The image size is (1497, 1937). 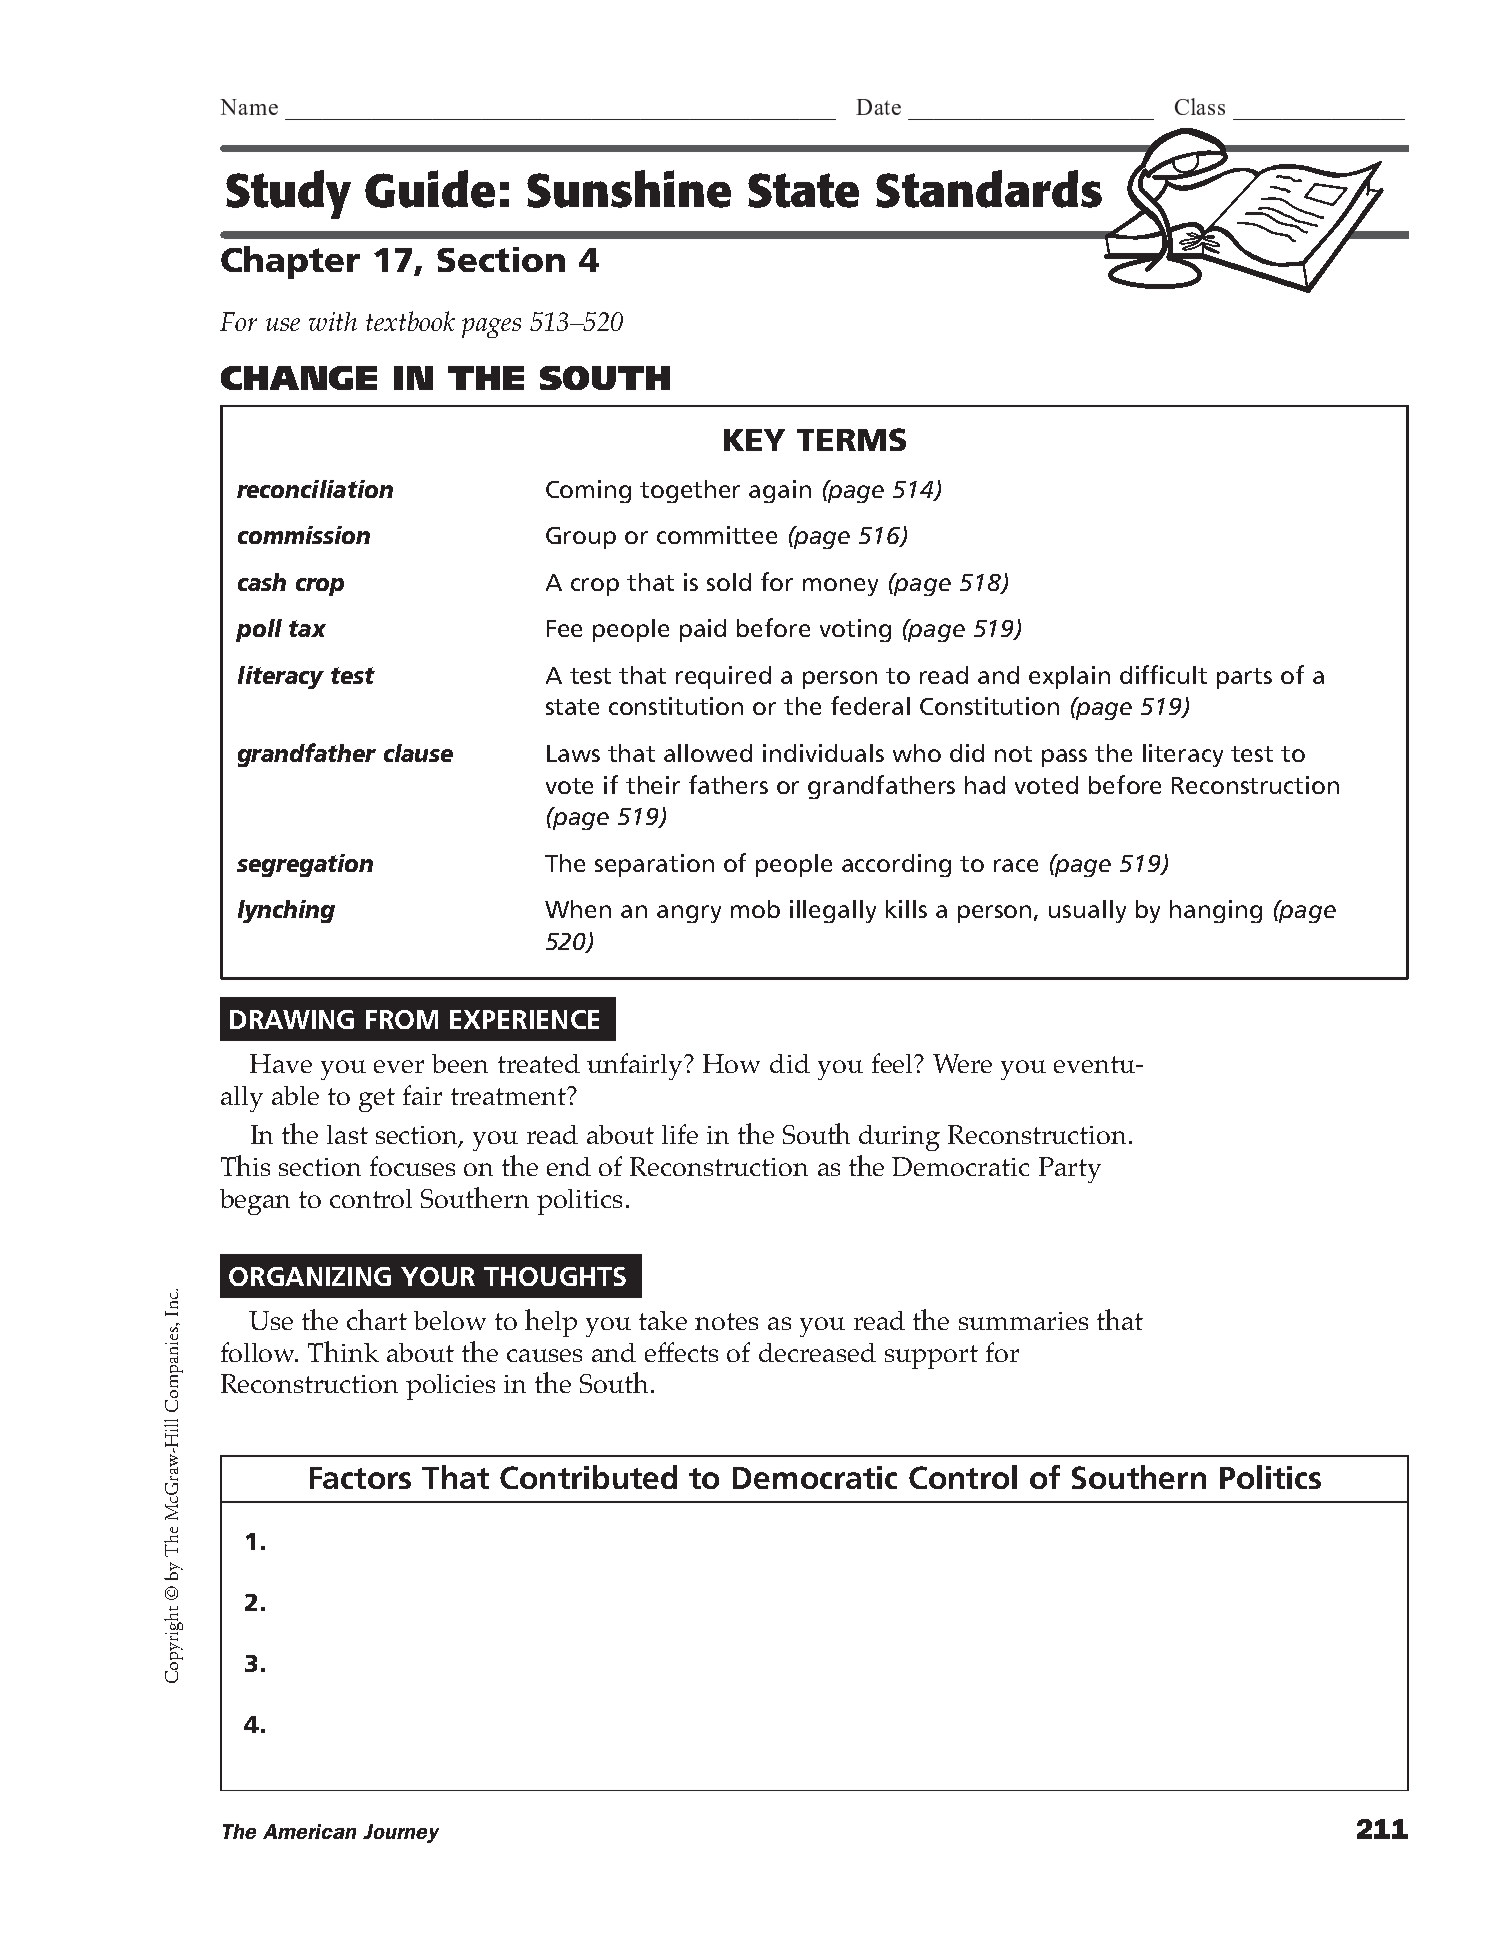 What do you see at coordinates (402, 1019) in the screenshot?
I see `FROM` at bounding box center [402, 1019].
